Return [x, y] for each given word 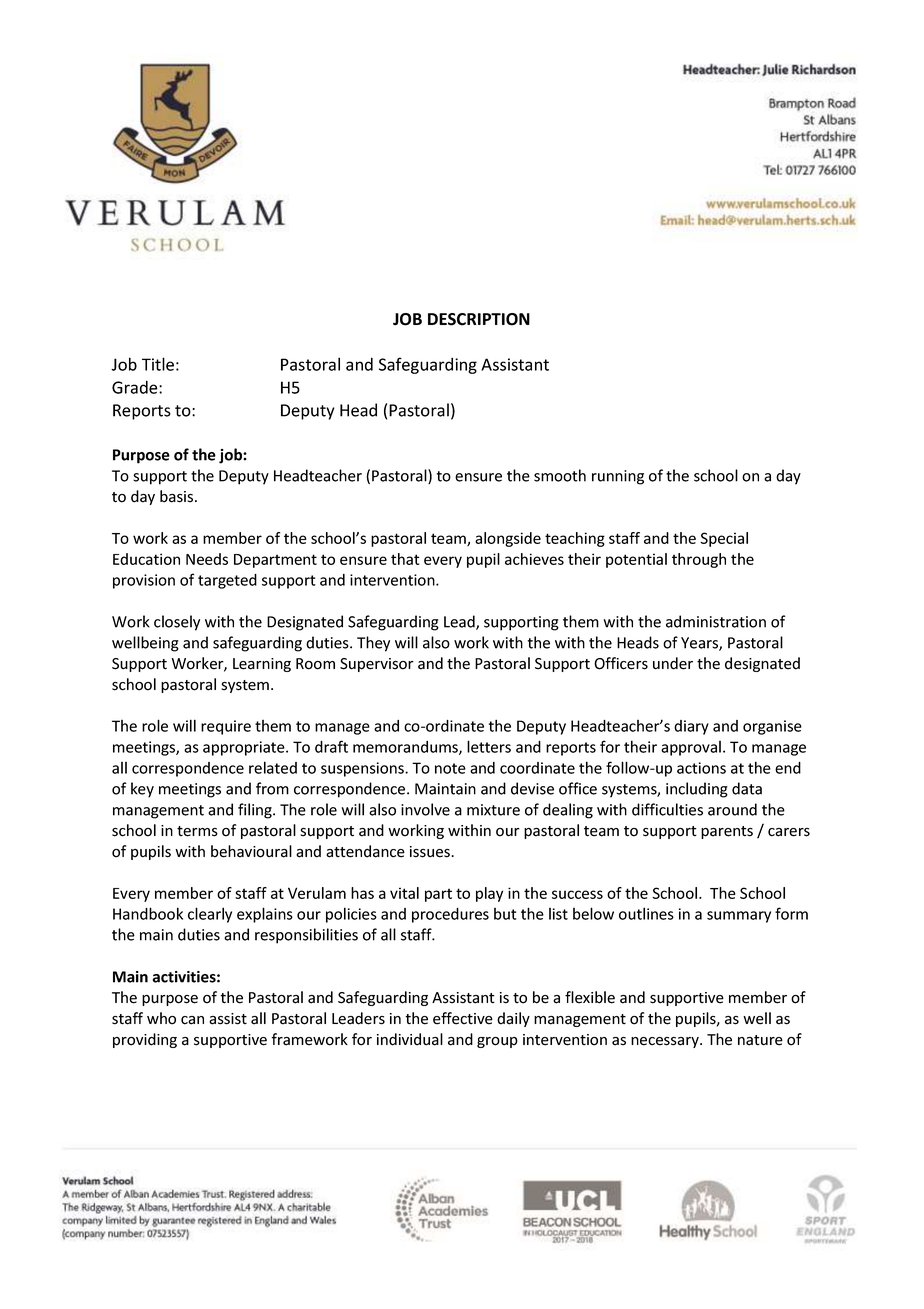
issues [431, 852]
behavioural [251, 851]
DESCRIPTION [479, 319]
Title [158, 364]
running [618, 477]
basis [178, 496]
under [673, 663]
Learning [262, 665]
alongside [508, 539]
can [192, 1020]
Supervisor [377, 665]
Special [724, 539]
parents [727, 832]
